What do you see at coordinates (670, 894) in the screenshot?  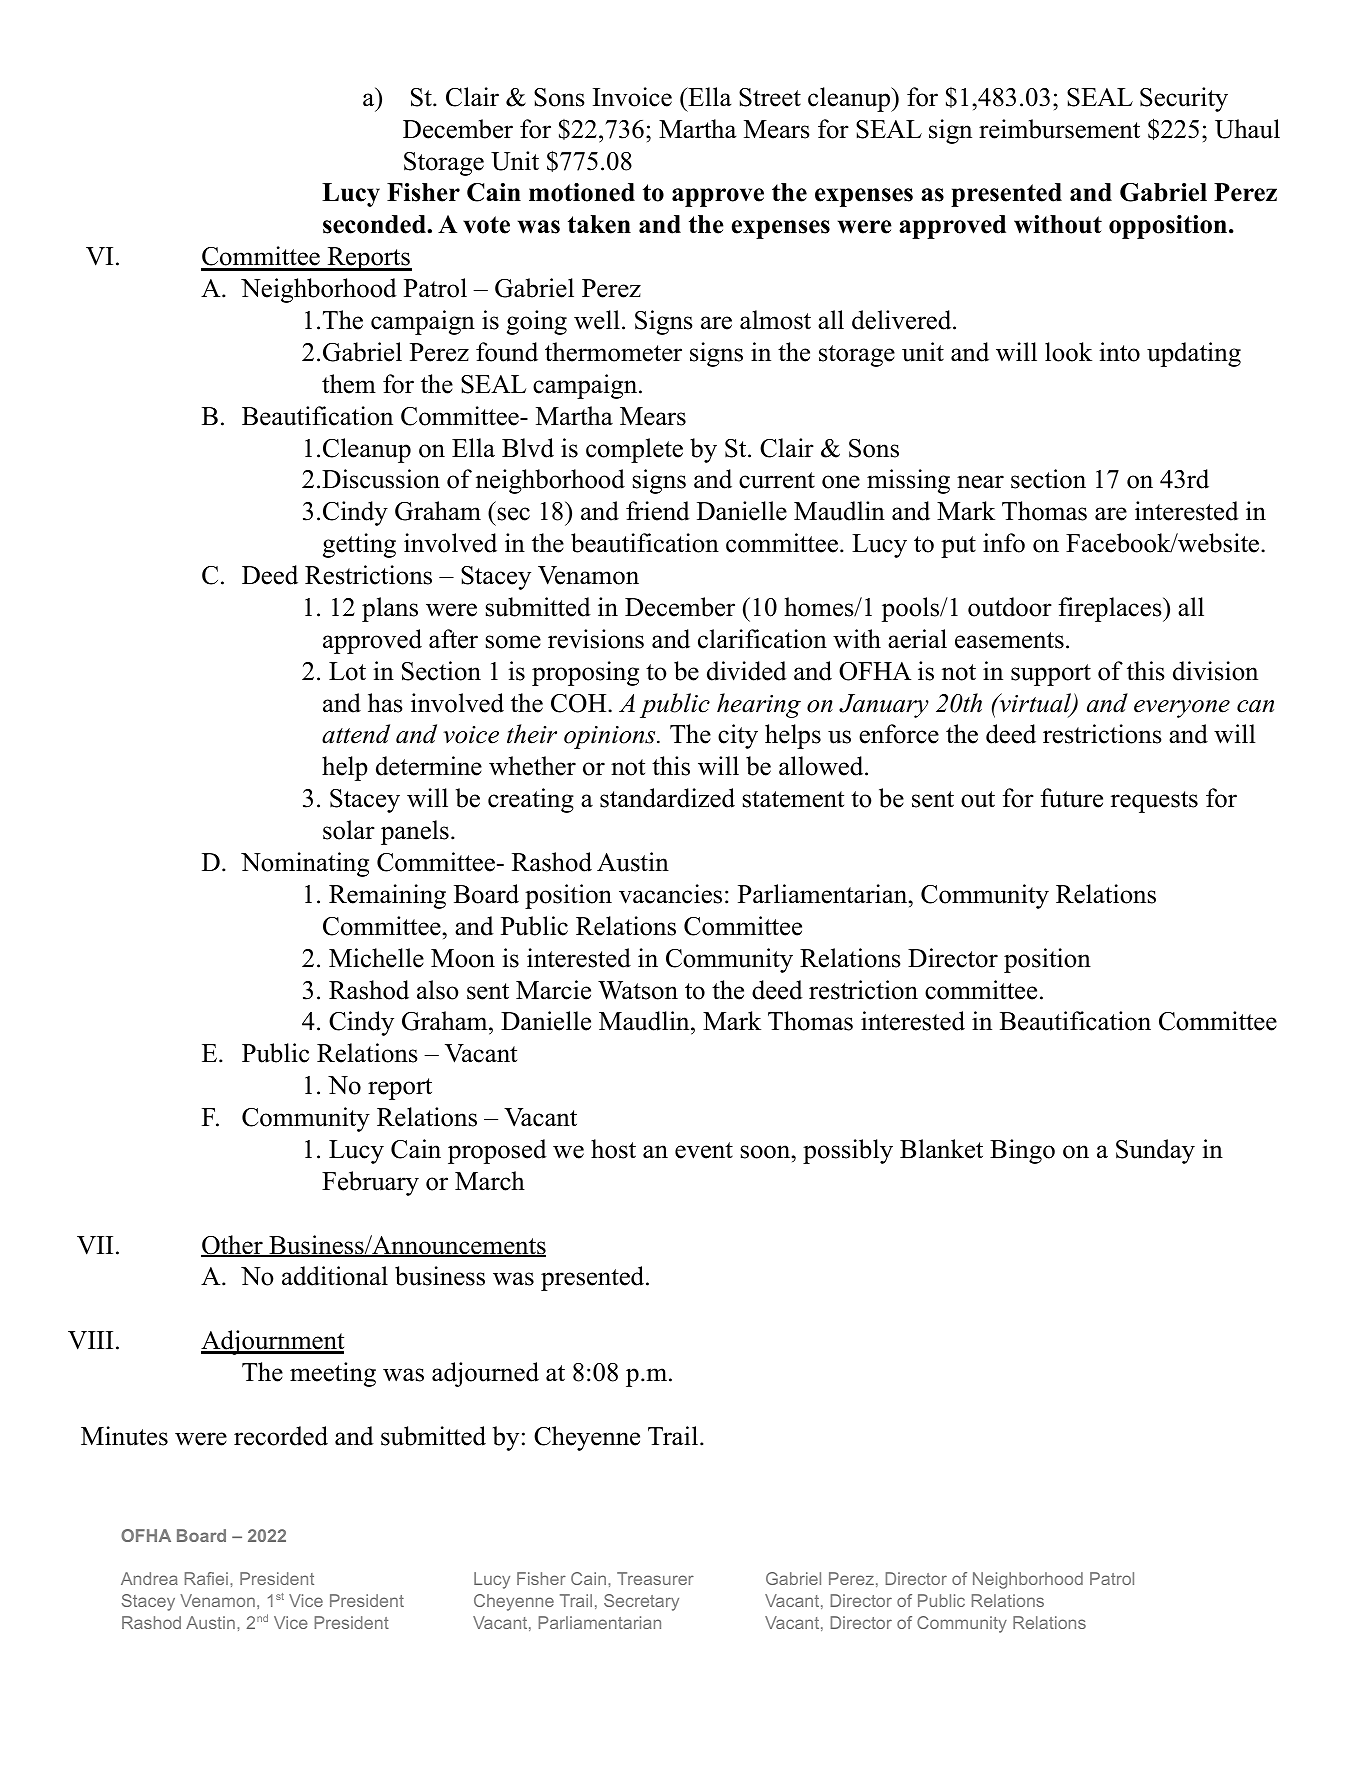 I see `vacancies` at bounding box center [670, 894].
